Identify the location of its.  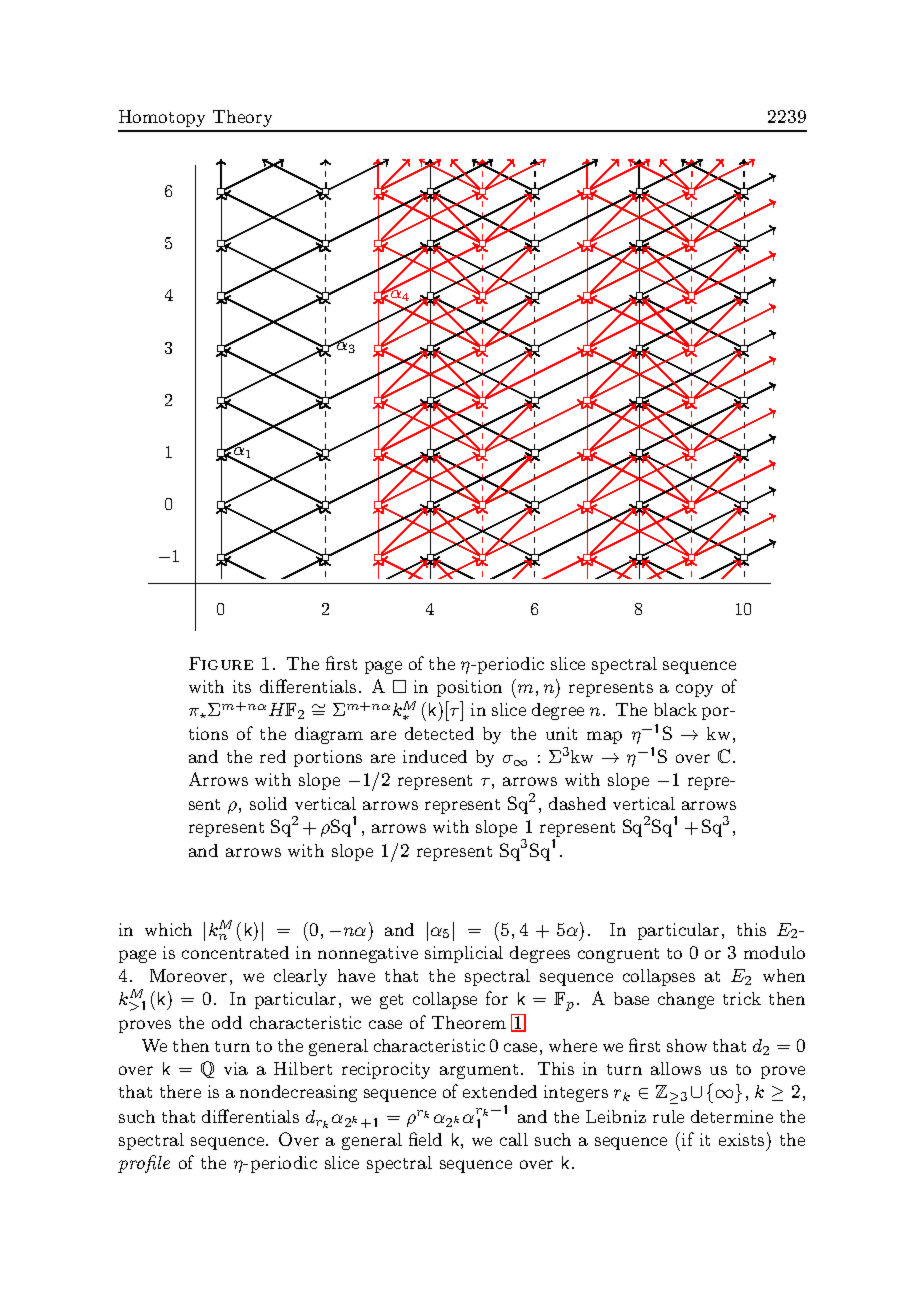
(242, 686).
